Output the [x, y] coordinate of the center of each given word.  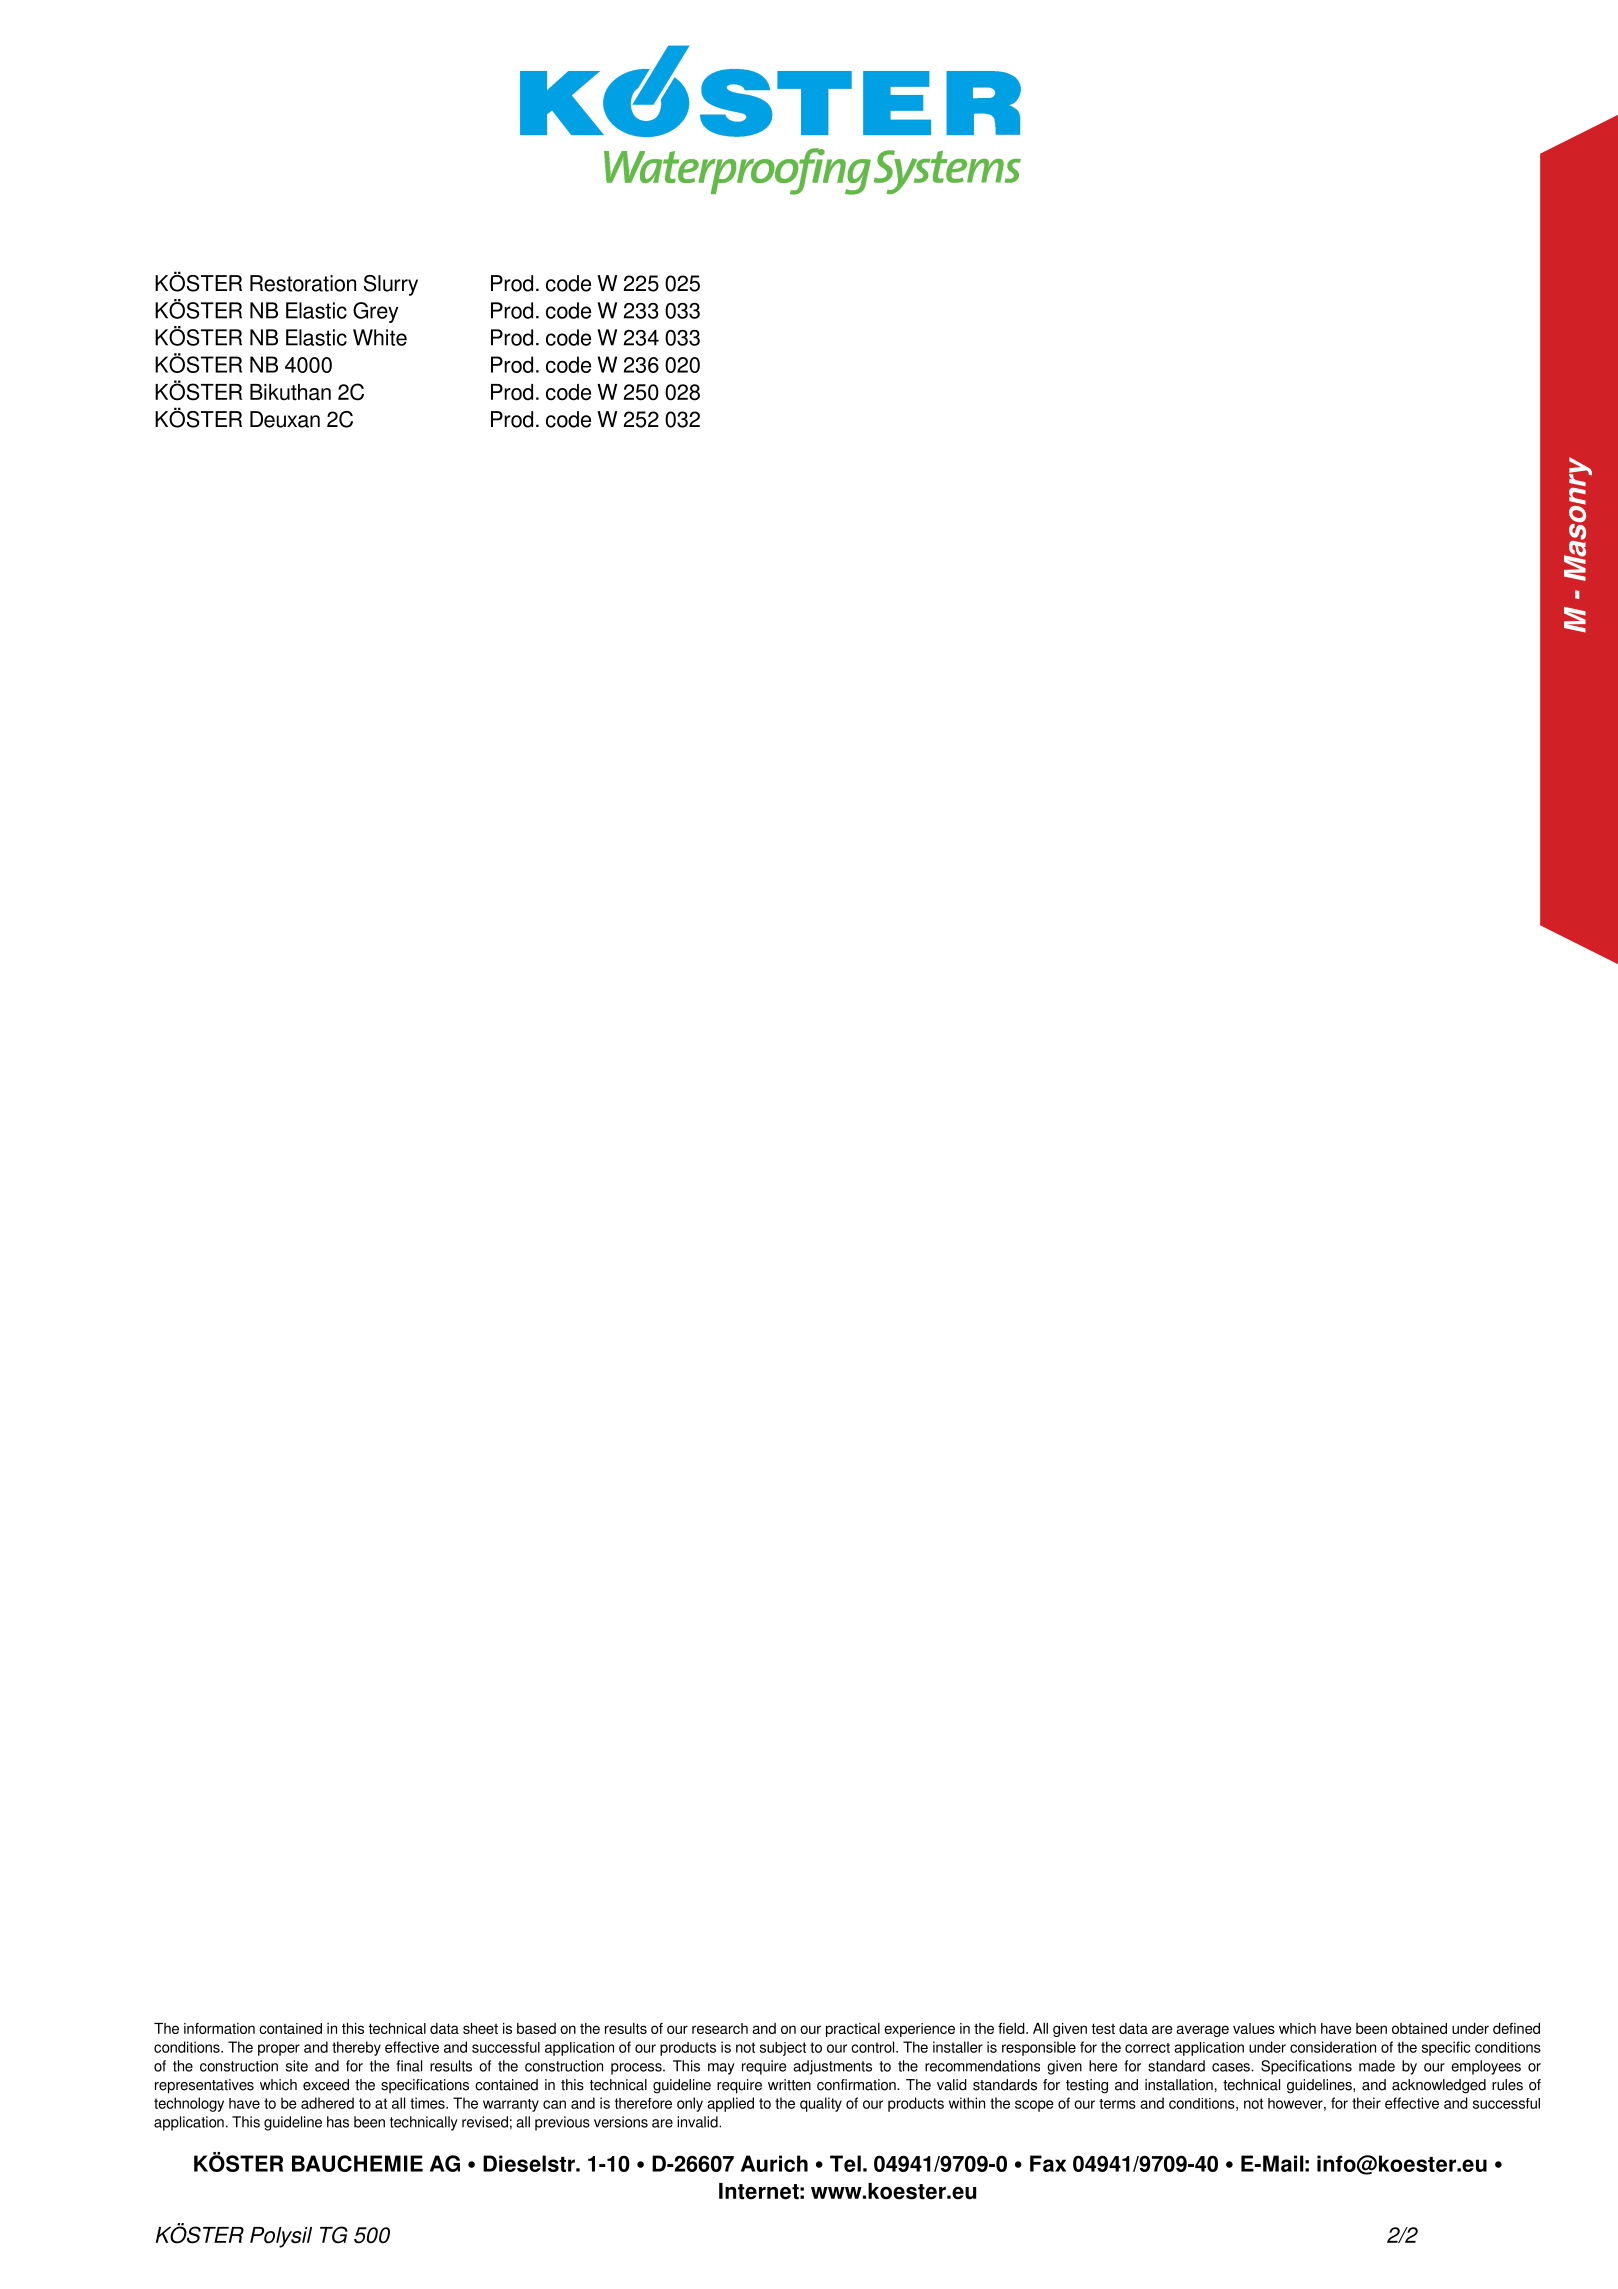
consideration [1333, 2047]
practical [853, 2030]
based [536, 2028]
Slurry [391, 285]
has [338, 2122]
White [380, 337]
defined [1516, 2028]
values [1254, 2028]
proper [279, 2050]
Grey [375, 312]
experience [919, 2030]
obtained [1419, 2028]
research [720, 2028]
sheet [480, 2028]
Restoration [303, 283]
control [874, 2047]
